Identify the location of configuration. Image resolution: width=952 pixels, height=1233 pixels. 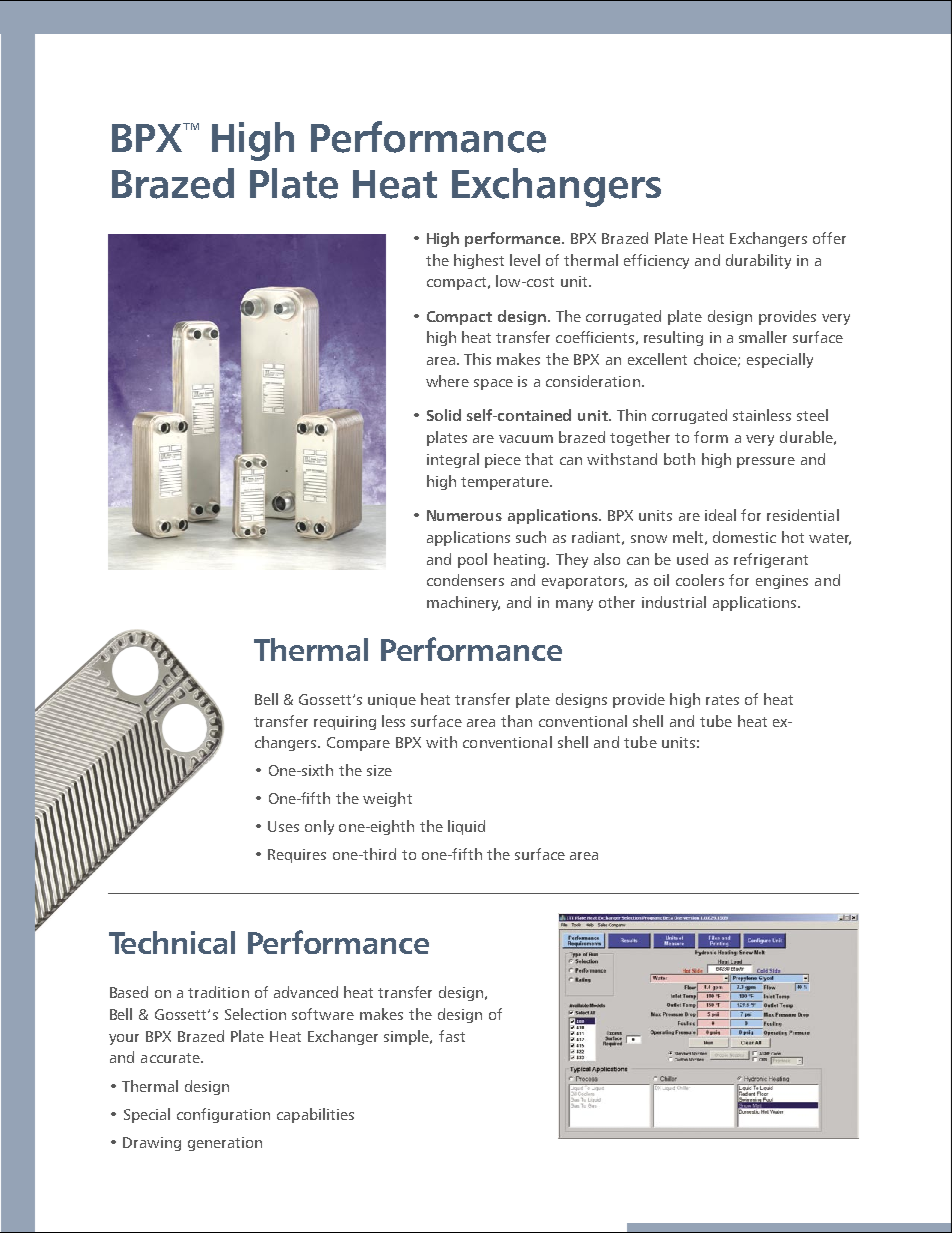
(223, 1115).
